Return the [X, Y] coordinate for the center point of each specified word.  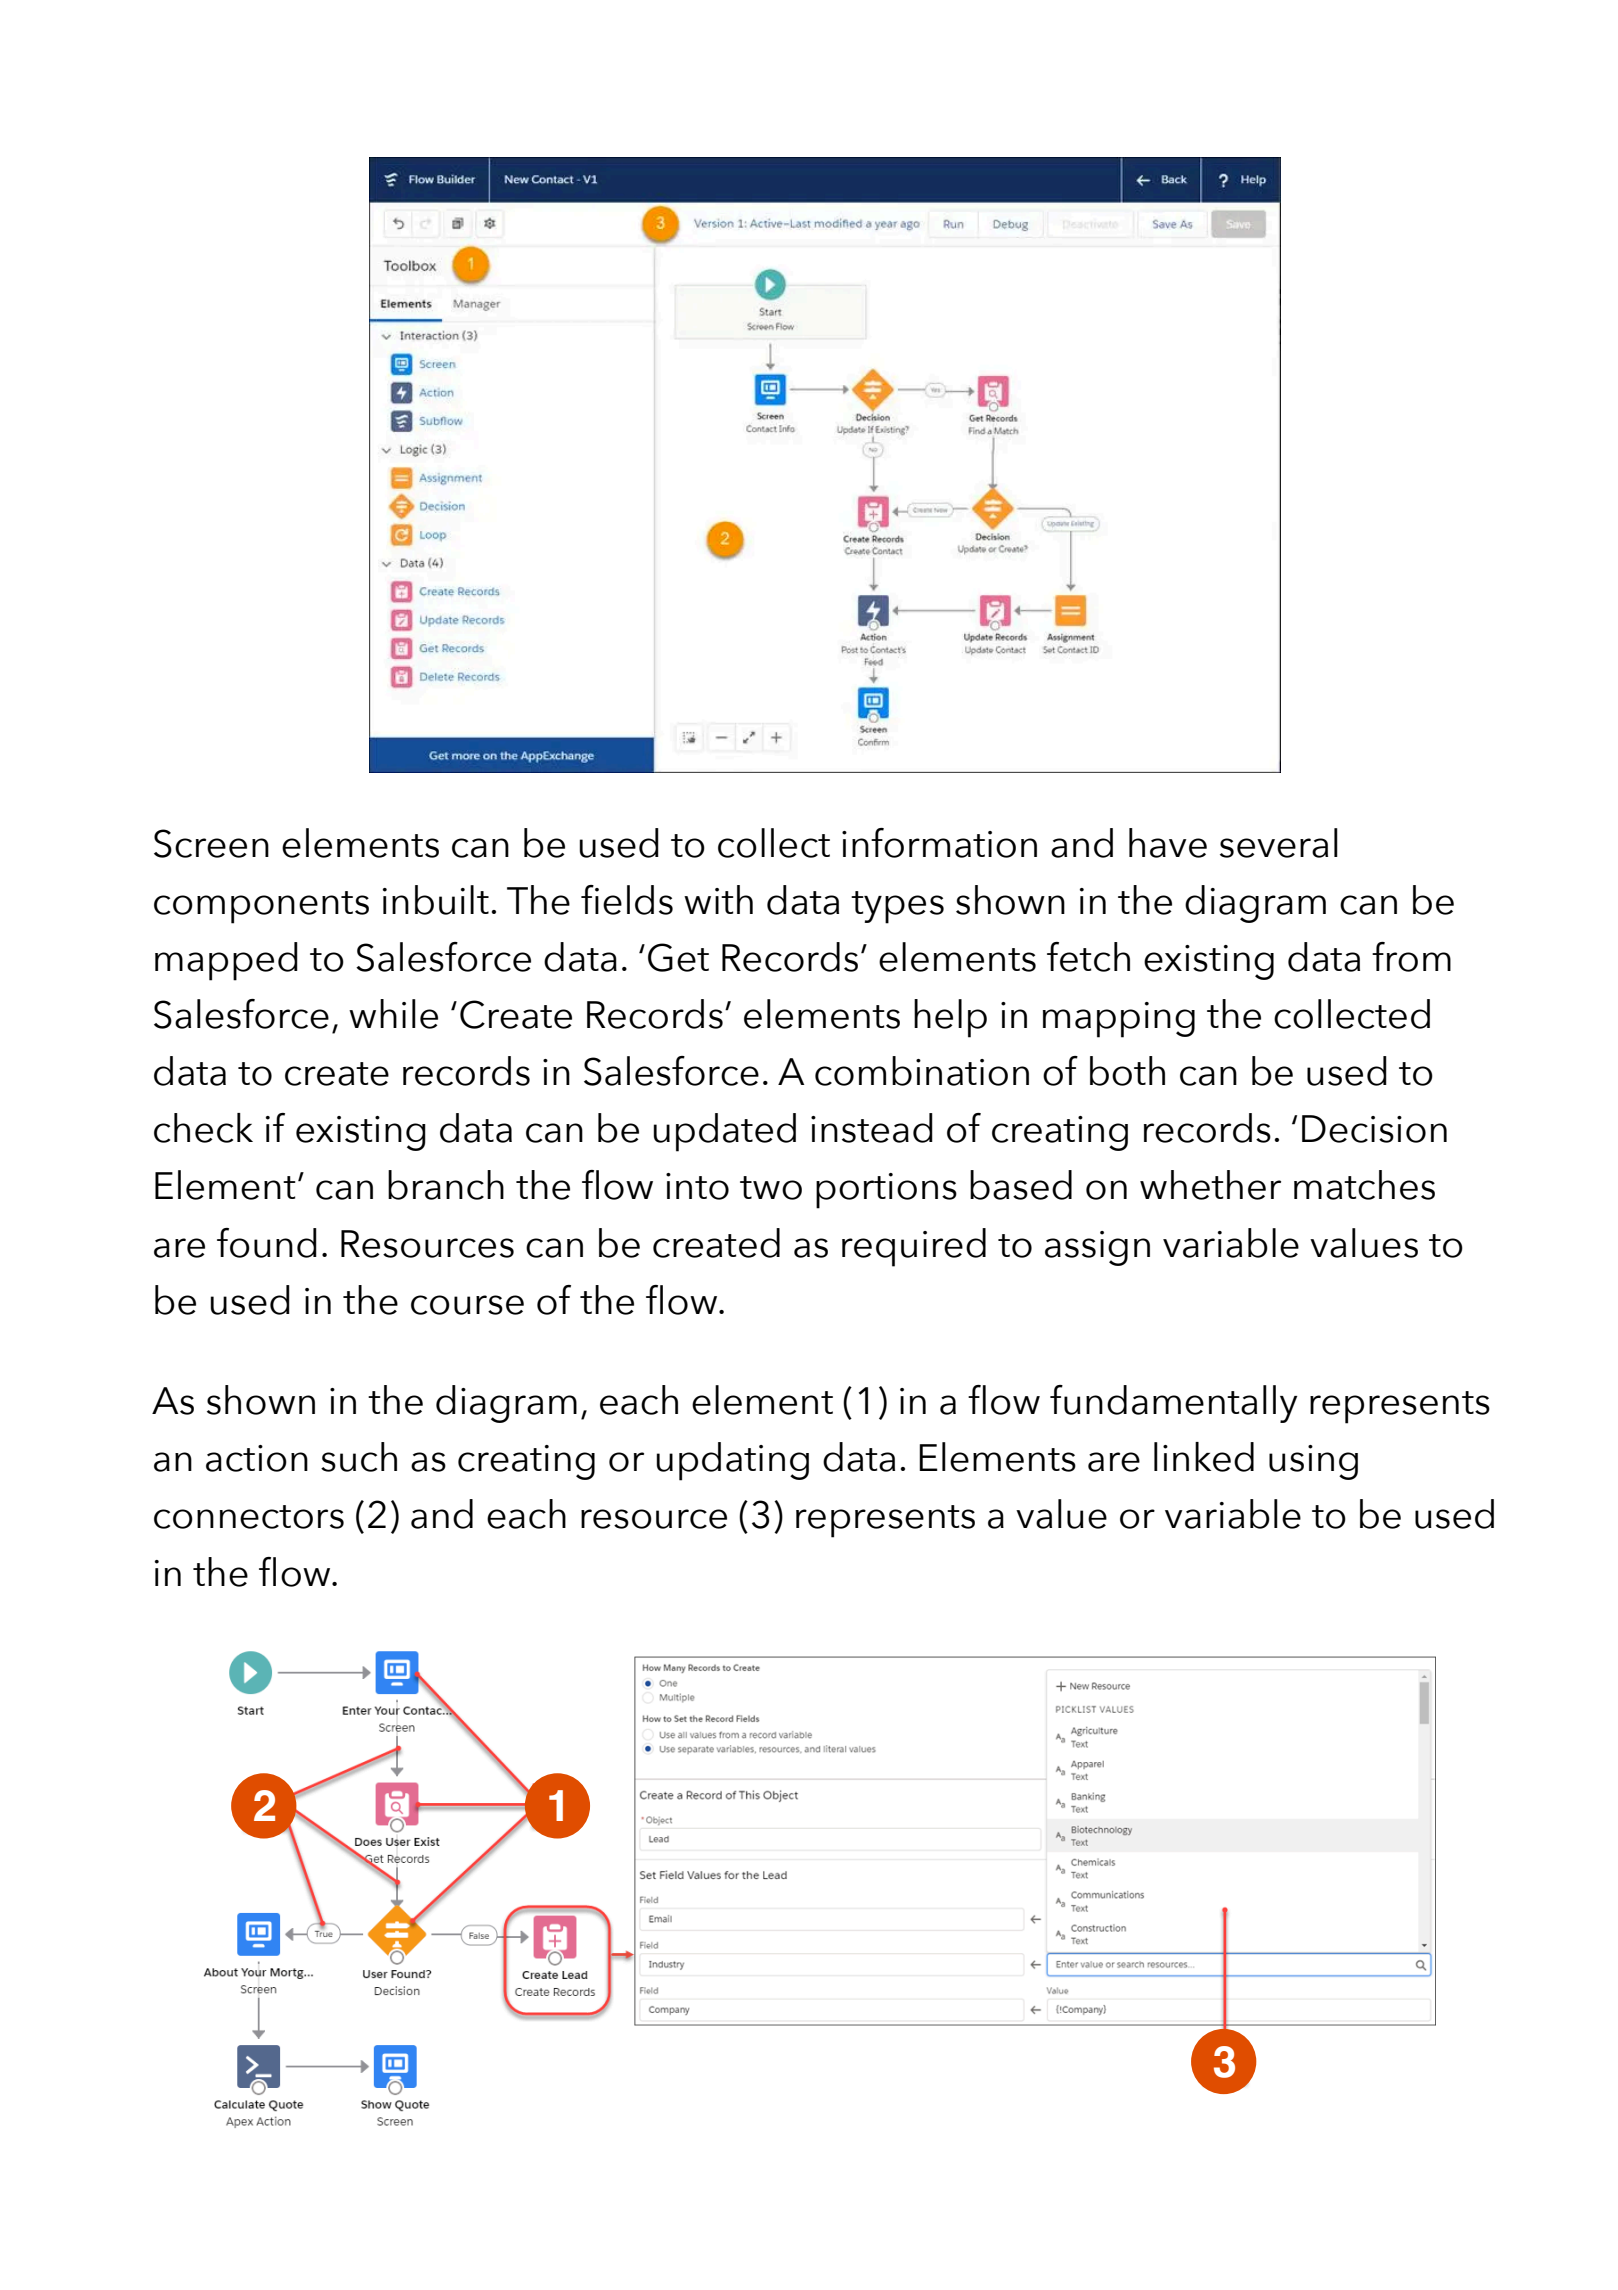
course [467, 1305]
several [1279, 843]
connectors [249, 1517]
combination [922, 1071]
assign [1097, 1248]
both [1127, 1071]
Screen [211, 843]
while [393, 1014]
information [939, 843]
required [914, 1247]
